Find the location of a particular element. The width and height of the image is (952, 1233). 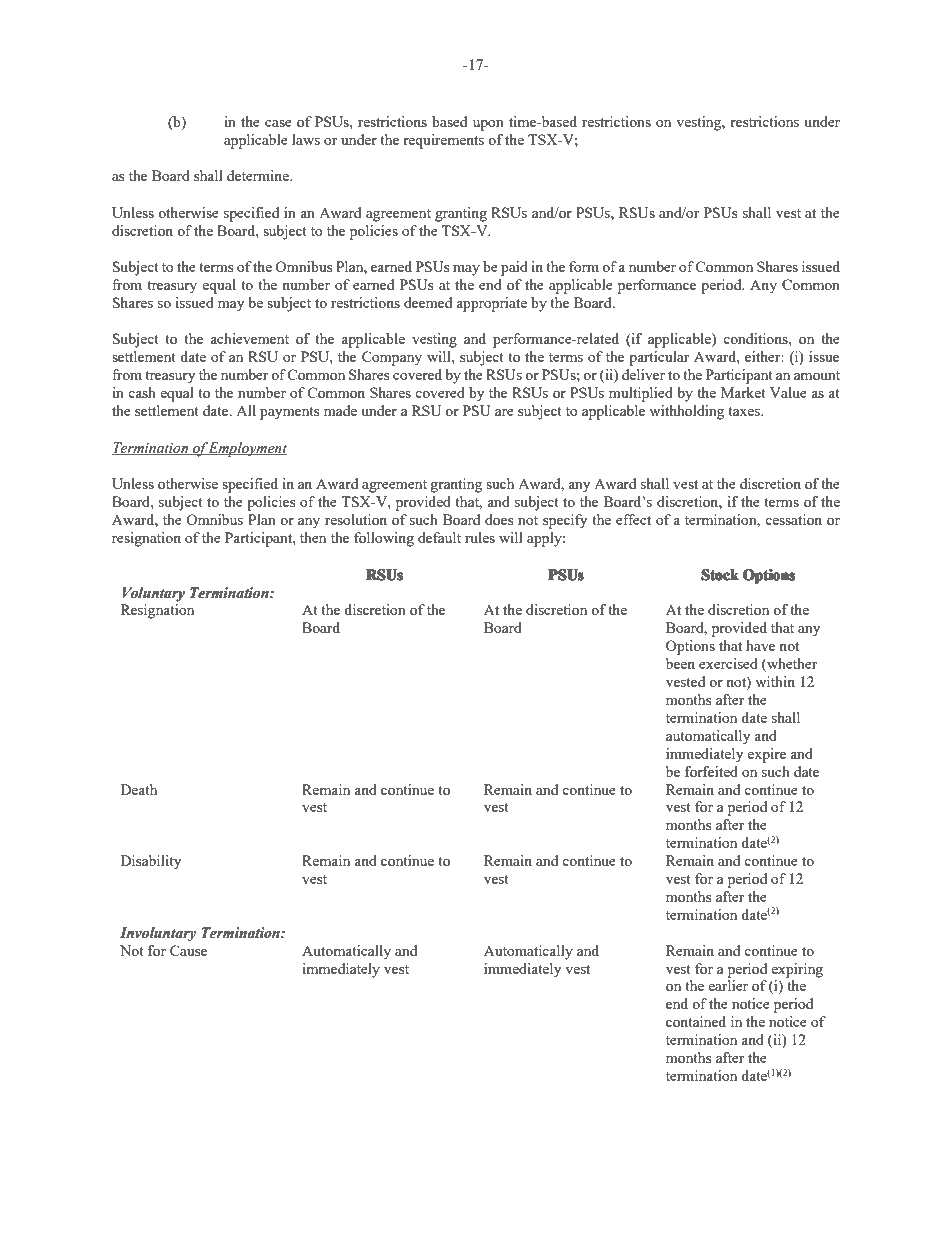

rules is located at coordinates (480, 537).
